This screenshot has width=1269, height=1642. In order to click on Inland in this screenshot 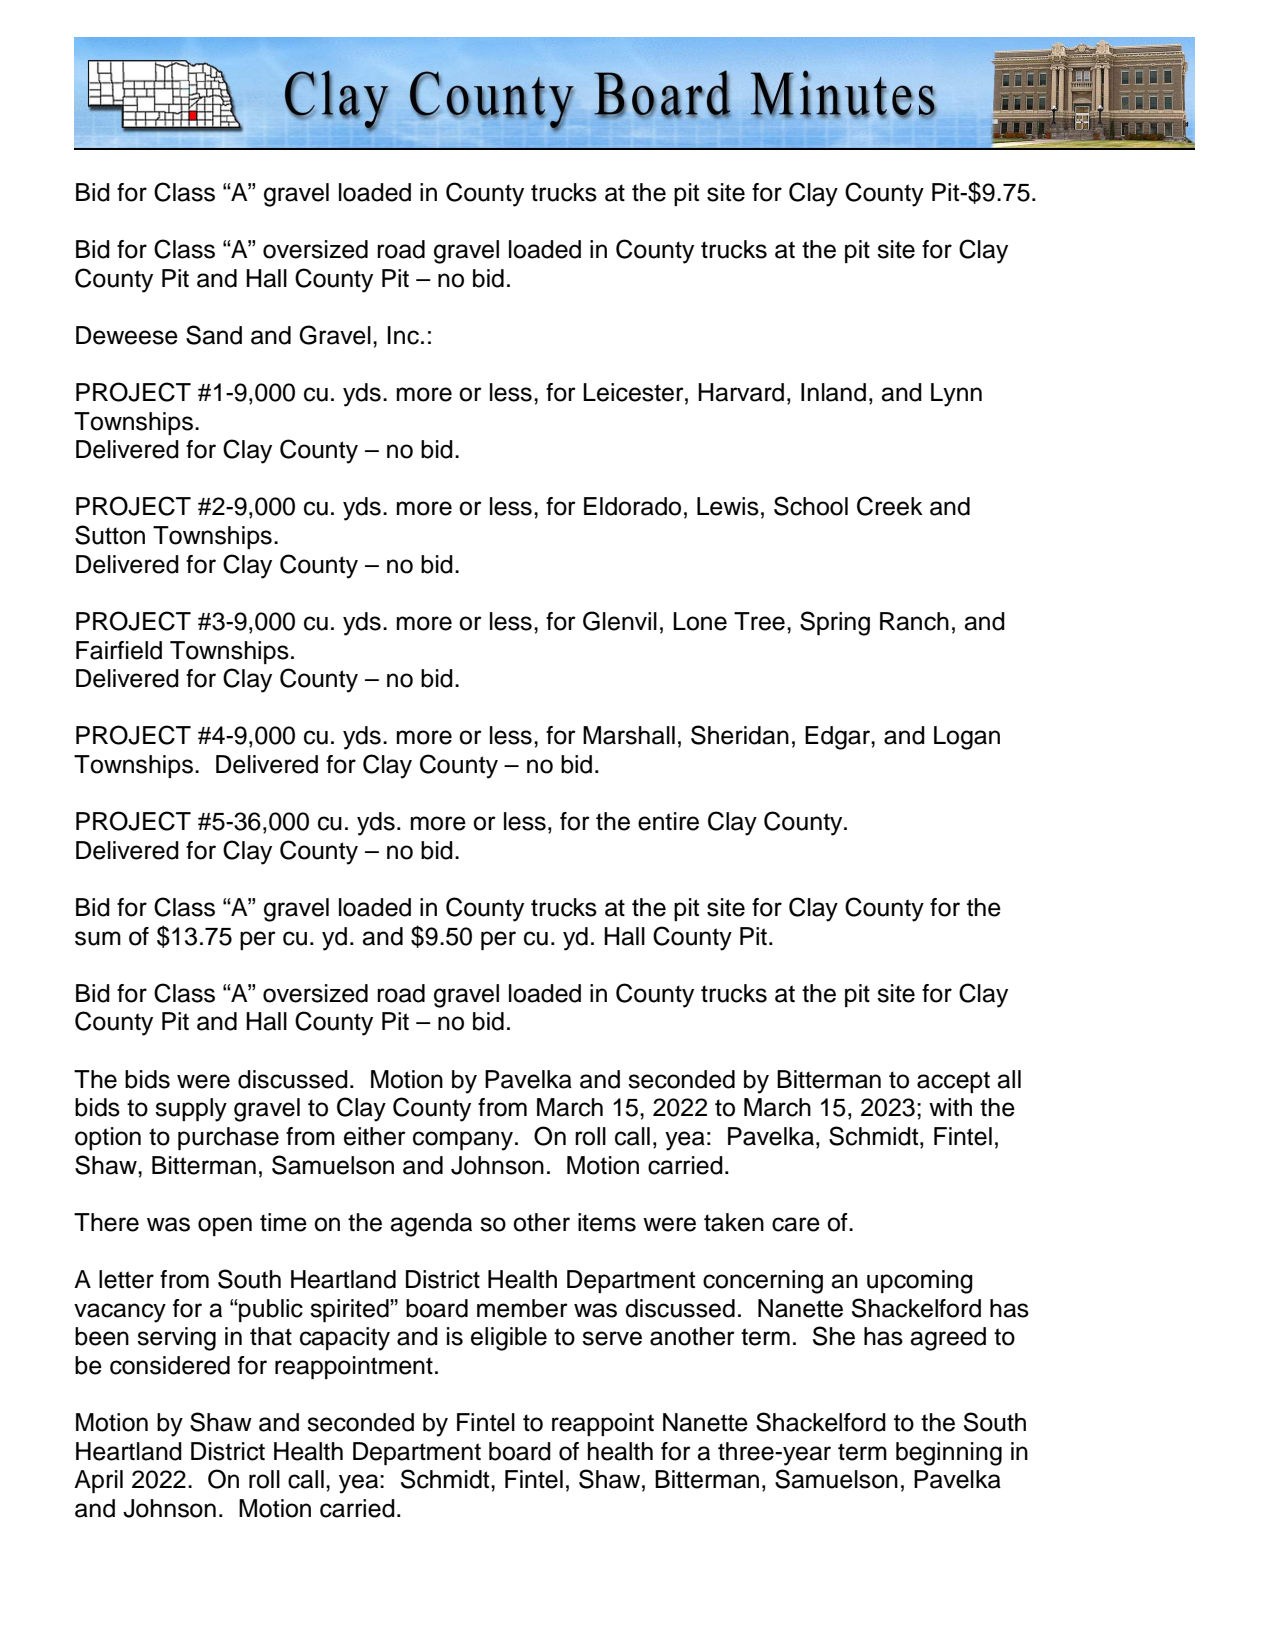, I will do `click(833, 392)`.
